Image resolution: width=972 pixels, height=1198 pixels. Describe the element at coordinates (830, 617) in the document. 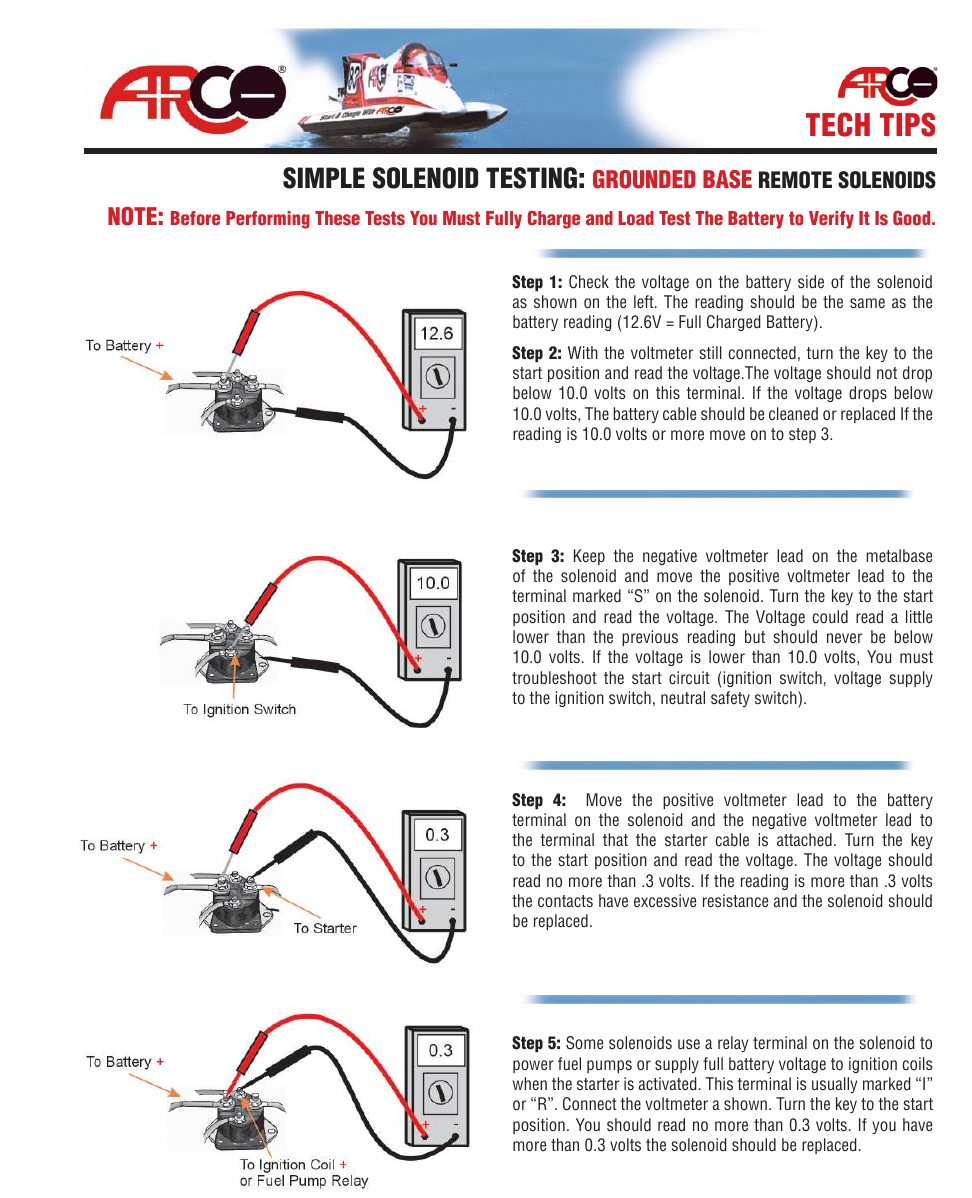

I see `could` at that location.
